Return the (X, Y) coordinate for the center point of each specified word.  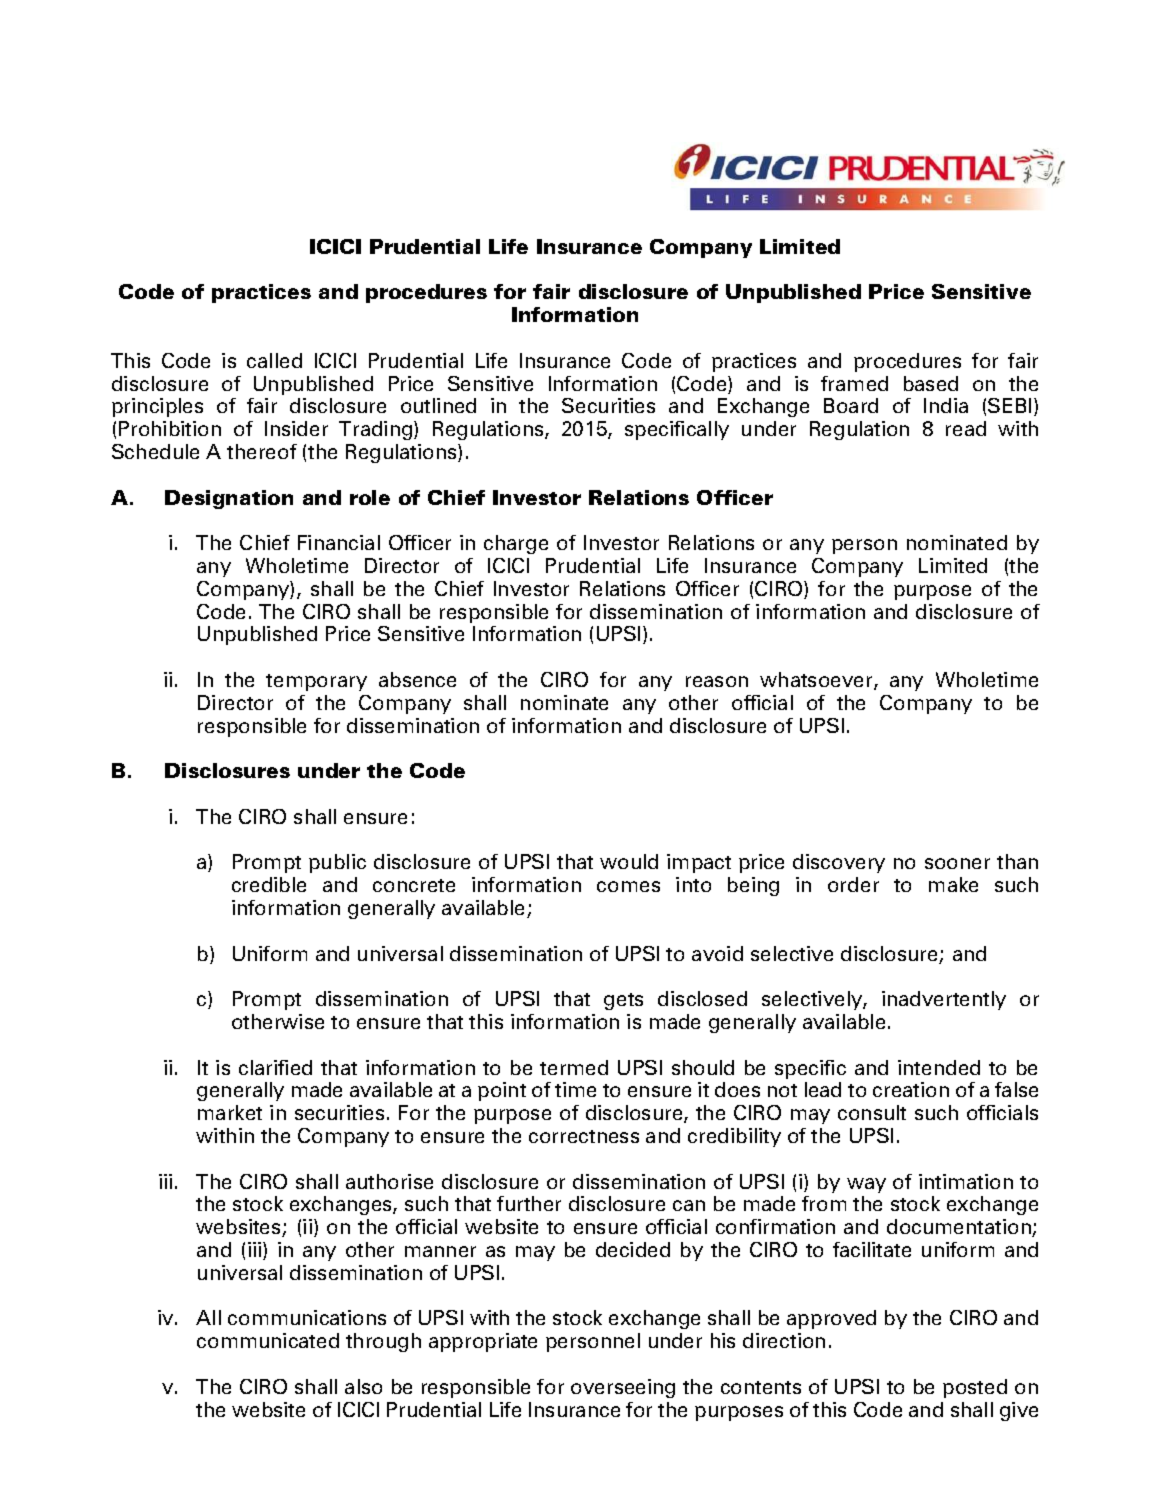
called (274, 360)
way (866, 1185)
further (529, 1203)
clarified (275, 1067)
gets (623, 1001)
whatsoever (817, 681)
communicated (268, 1340)
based (931, 383)
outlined (438, 405)
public (337, 863)
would (629, 861)
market (230, 1112)
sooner (957, 863)
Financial (339, 542)
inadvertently (944, 1000)
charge (516, 544)
